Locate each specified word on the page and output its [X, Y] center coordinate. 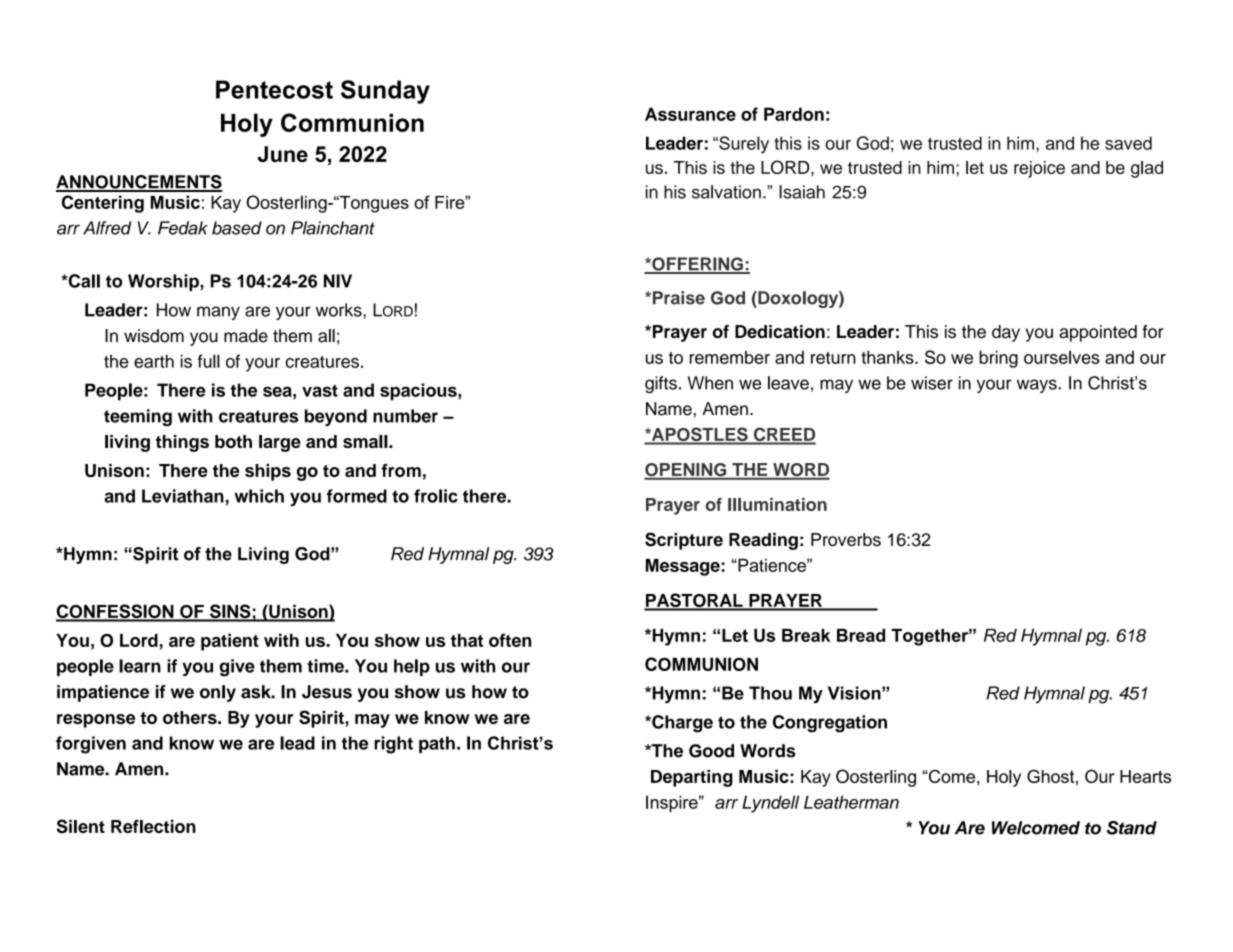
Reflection [153, 826]
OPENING [686, 471]
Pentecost [274, 89]
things [182, 443]
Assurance [690, 114]
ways [1038, 386]
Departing [692, 778]
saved [1128, 143]
